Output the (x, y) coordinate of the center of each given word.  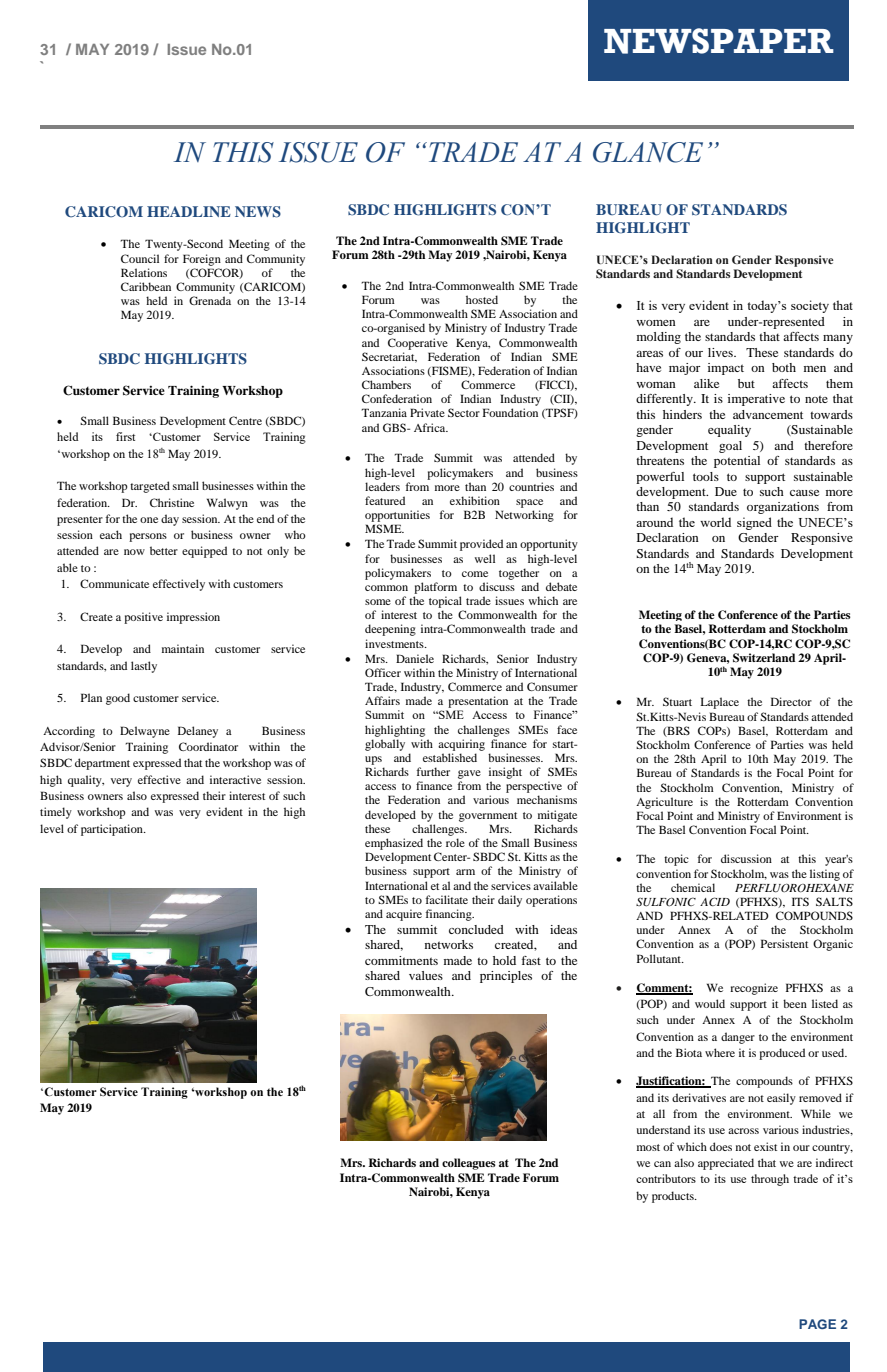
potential (737, 462)
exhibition (475, 500)
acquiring (461, 745)
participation (113, 830)
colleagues (469, 1164)
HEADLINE (189, 211)
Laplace (719, 703)
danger (738, 1038)
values (426, 975)
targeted (150, 487)
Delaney (198, 732)
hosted (482, 299)
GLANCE (648, 152)
